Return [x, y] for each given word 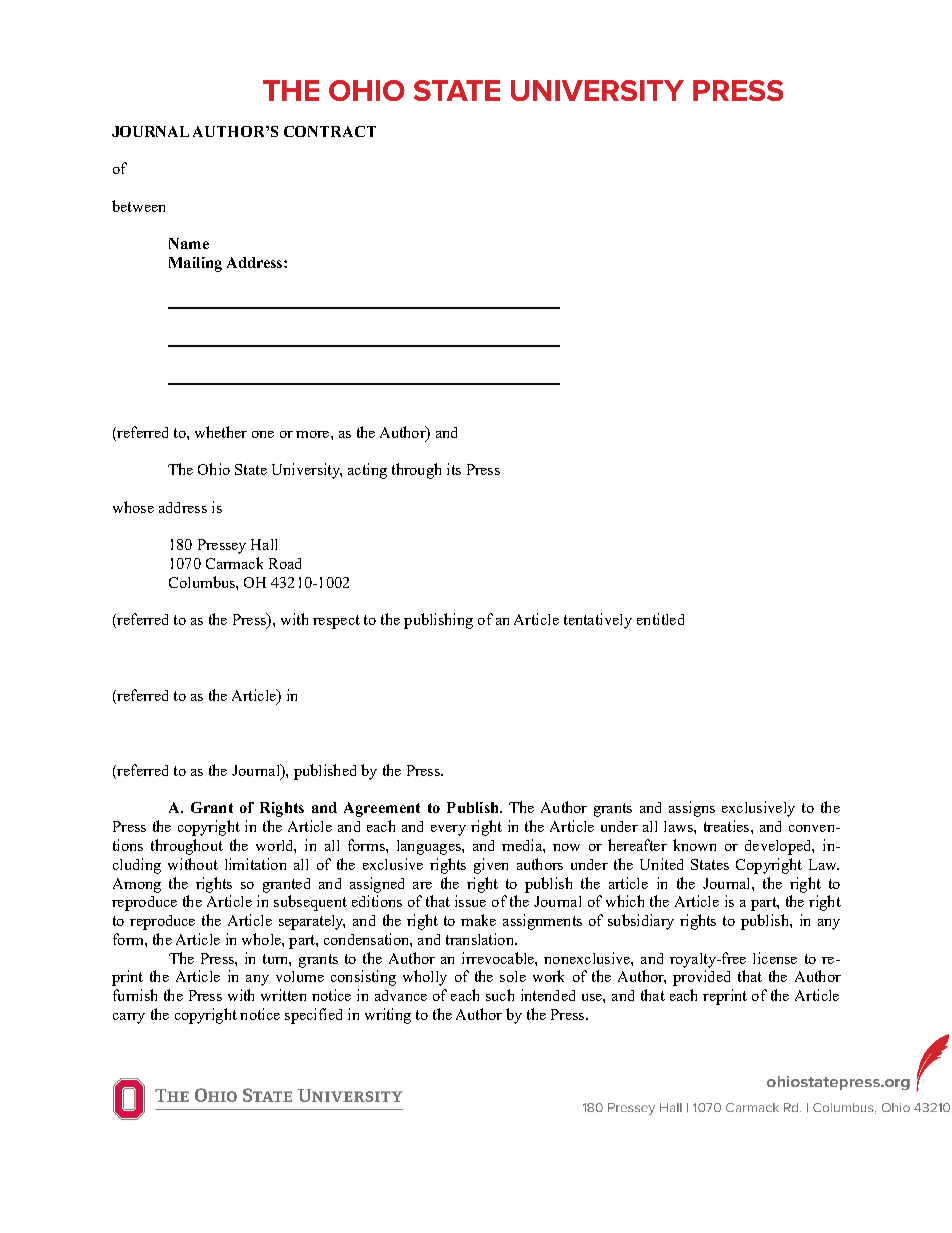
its [454, 469]
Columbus [203, 582]
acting [367, 471]
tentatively [598, 621]
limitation [255, 864]
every [448, 830]
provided [701, 978]
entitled [660, 619]
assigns [692, 809]
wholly [425, 978]
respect [336, 622]
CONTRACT [330, 131]
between [138, 206]
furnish [135, 995]
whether [221, 432]
